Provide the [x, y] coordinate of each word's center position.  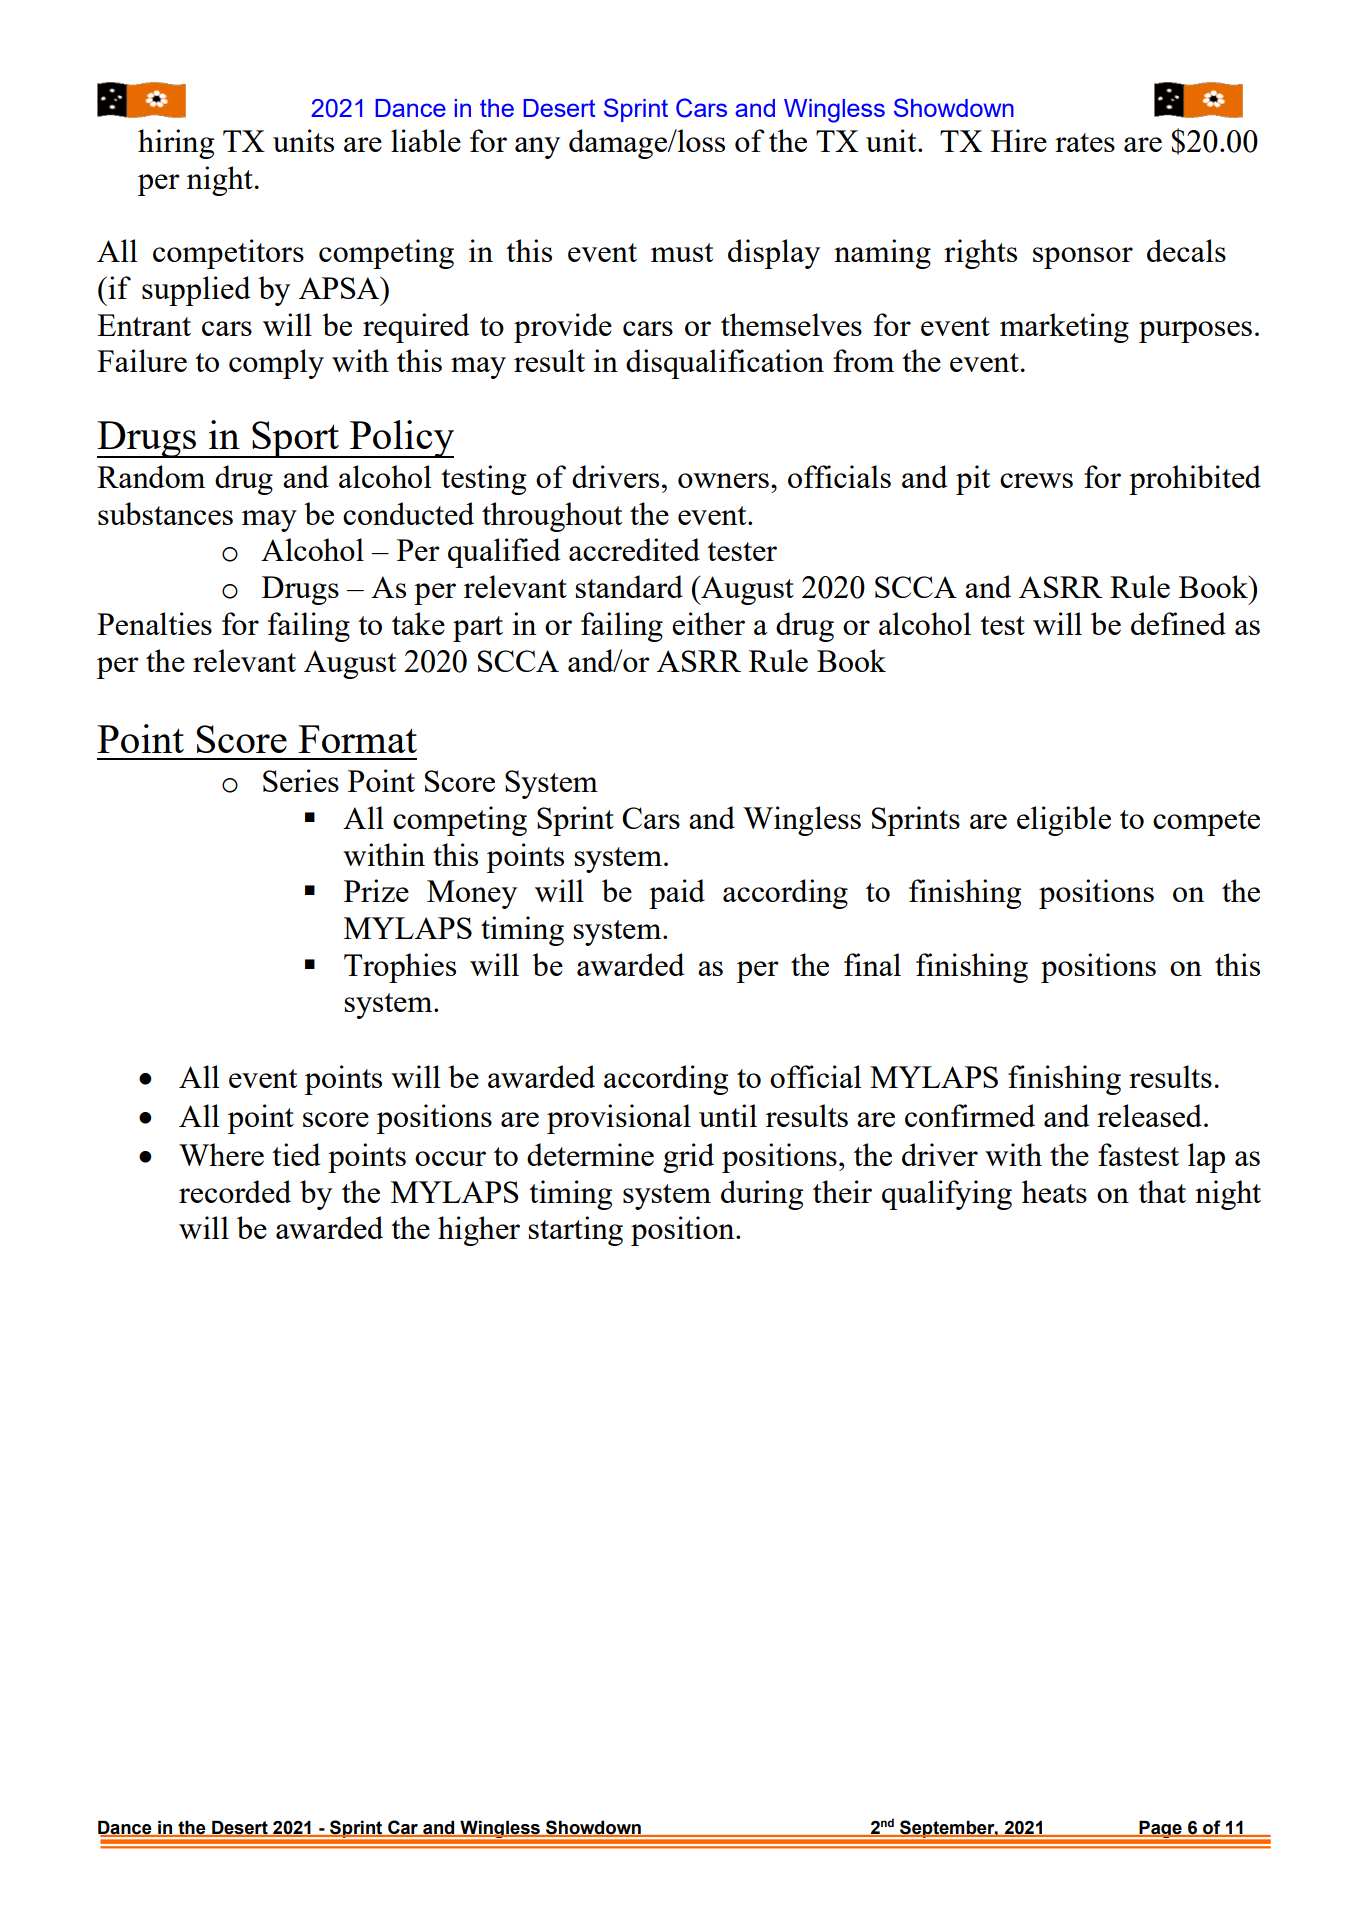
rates [1085, 142]
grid [688, 1158]
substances [165, 513]
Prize [376, 890]
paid [677, 894]
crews [1036, 480]
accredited [634, 549]
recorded [235, 1191]
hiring [176, 144]
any [537, 148]
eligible [1064, 821]
